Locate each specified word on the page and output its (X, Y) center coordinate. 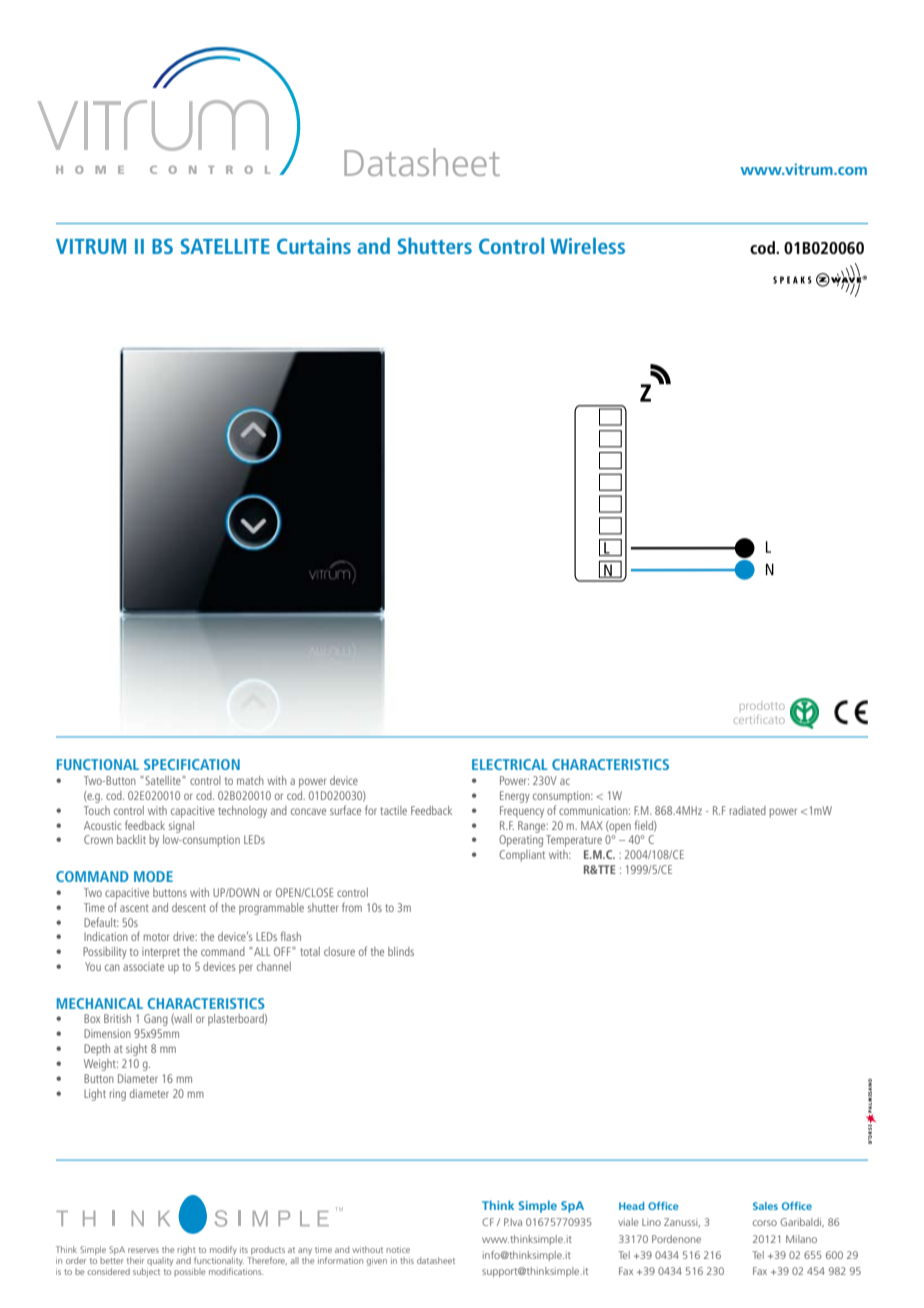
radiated (748, 810)
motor (156, 937)
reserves (143, 1250)
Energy (515, 797)
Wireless (587, 245)
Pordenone (676, 1239)
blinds (401, 951)
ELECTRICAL (510, 764)
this (407, 1260)
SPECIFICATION (192, 764)
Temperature (574, 841)
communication (594, 810)
